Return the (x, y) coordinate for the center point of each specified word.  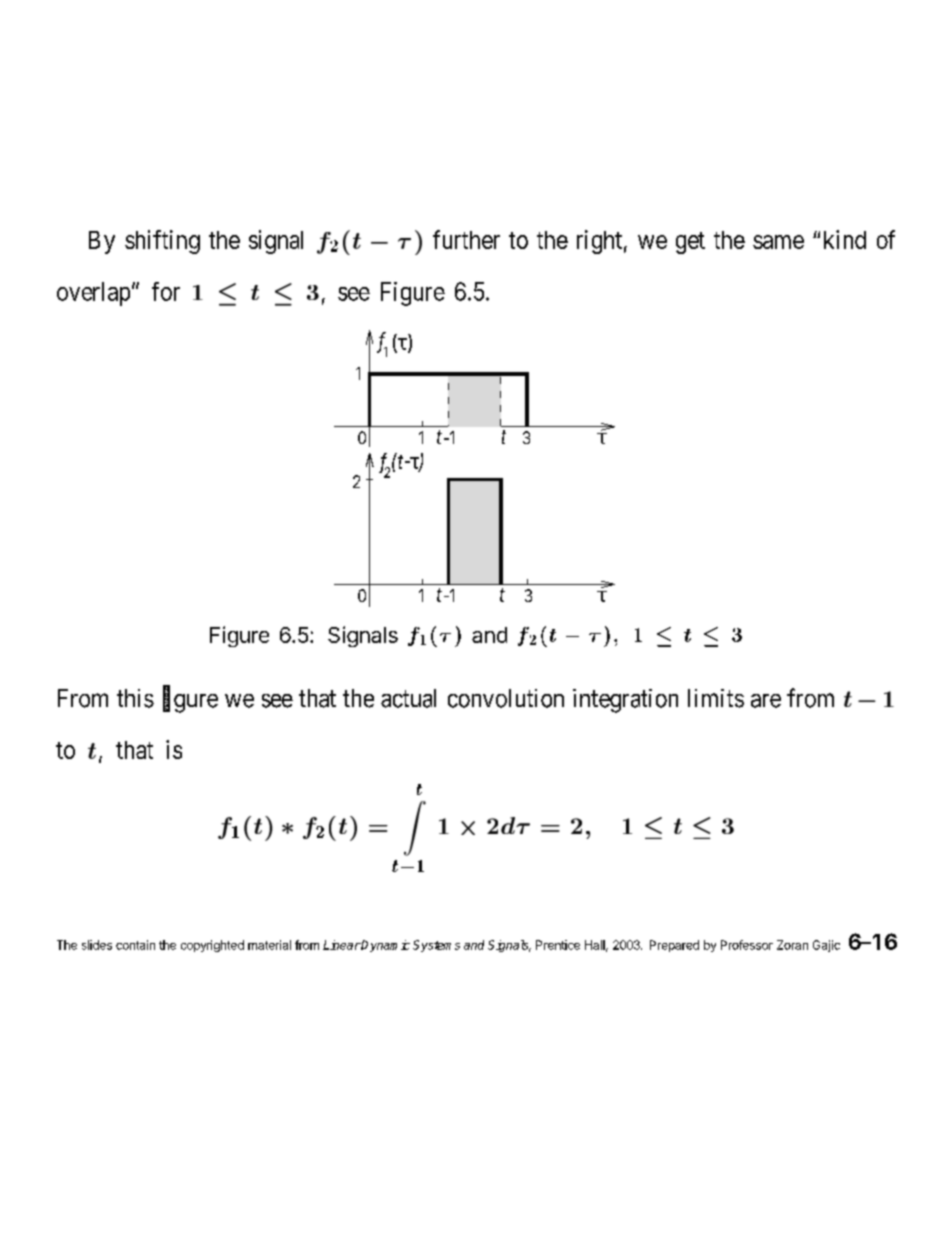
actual (408, 698)
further (466, 239)
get (690, 243)
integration (625, 701)
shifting (162, 242)
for (166, 291)
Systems (436, 946)
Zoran (792, 945)
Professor (747, 945)
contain (135, 945)
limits (716, 698)
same (778, 242)
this (135, 698)
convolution (506, 698)
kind (845, 239)
